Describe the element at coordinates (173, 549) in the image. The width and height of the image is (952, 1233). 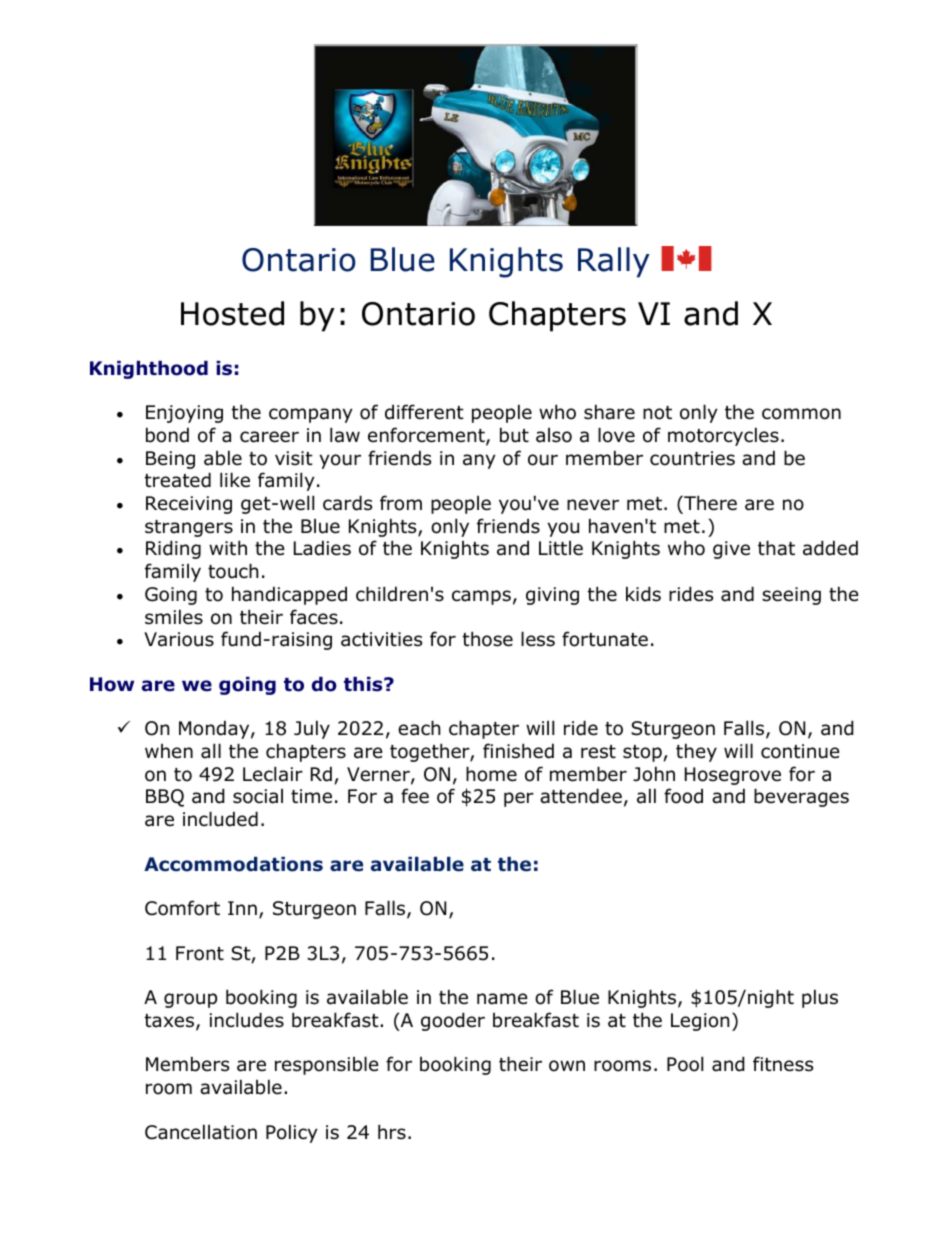
I see `Riding` at that location.
